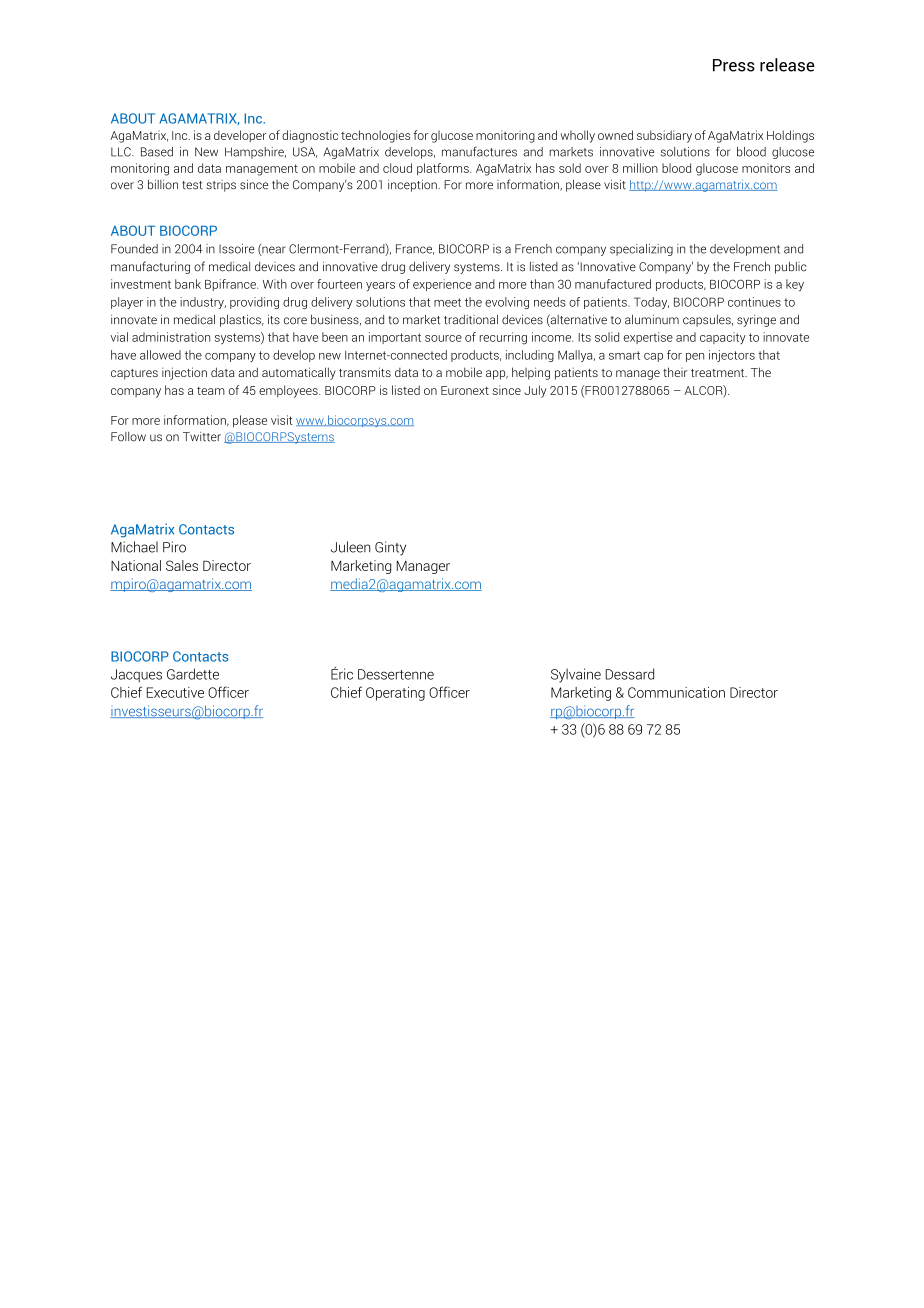 The height and width of the screenshot is (1308, 924). Describe the element at coordinates (175, 692) in the screenshot. I see `Executive` at that location.
